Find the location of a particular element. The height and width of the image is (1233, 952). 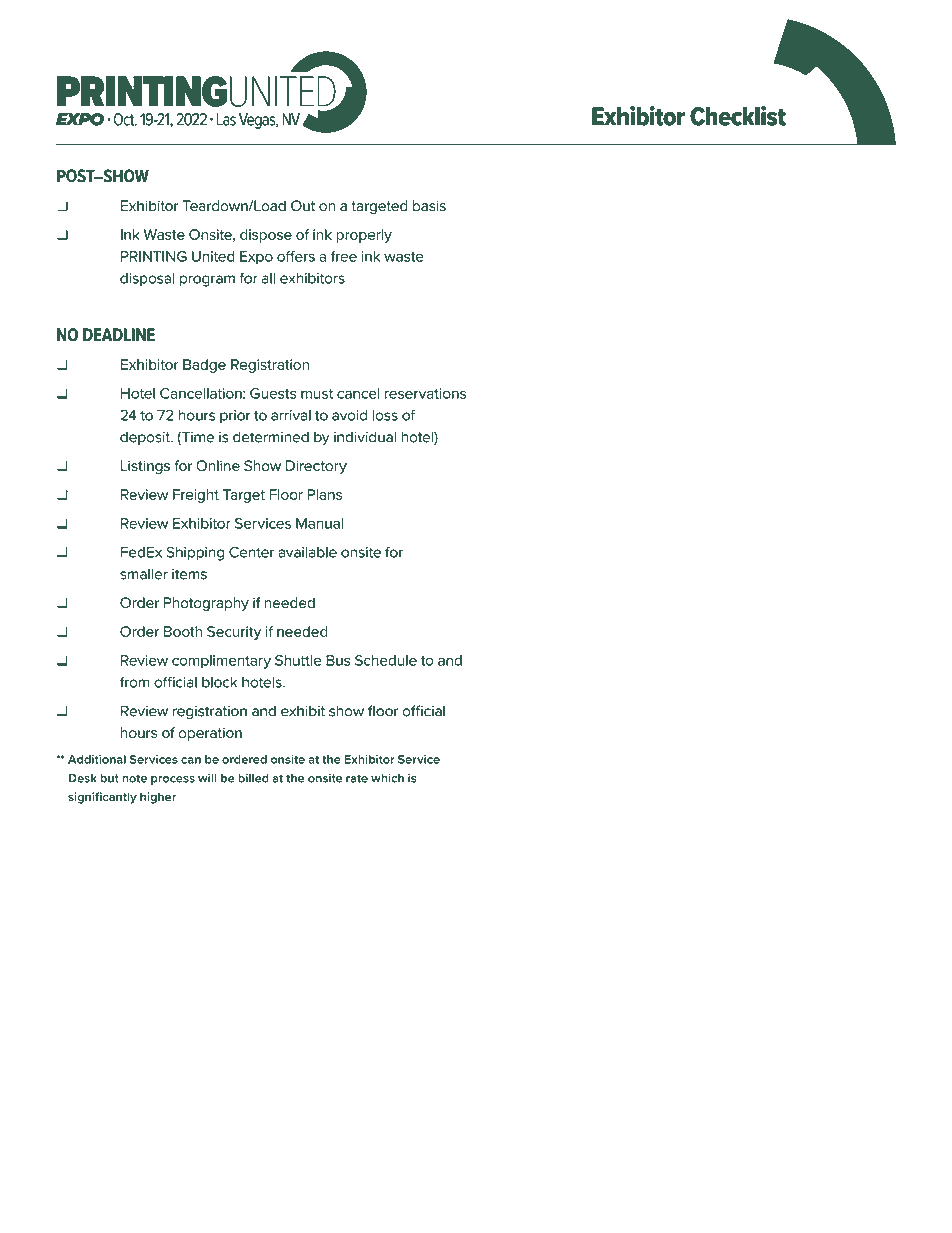

Checklist is located at coordinates (738, 116).
